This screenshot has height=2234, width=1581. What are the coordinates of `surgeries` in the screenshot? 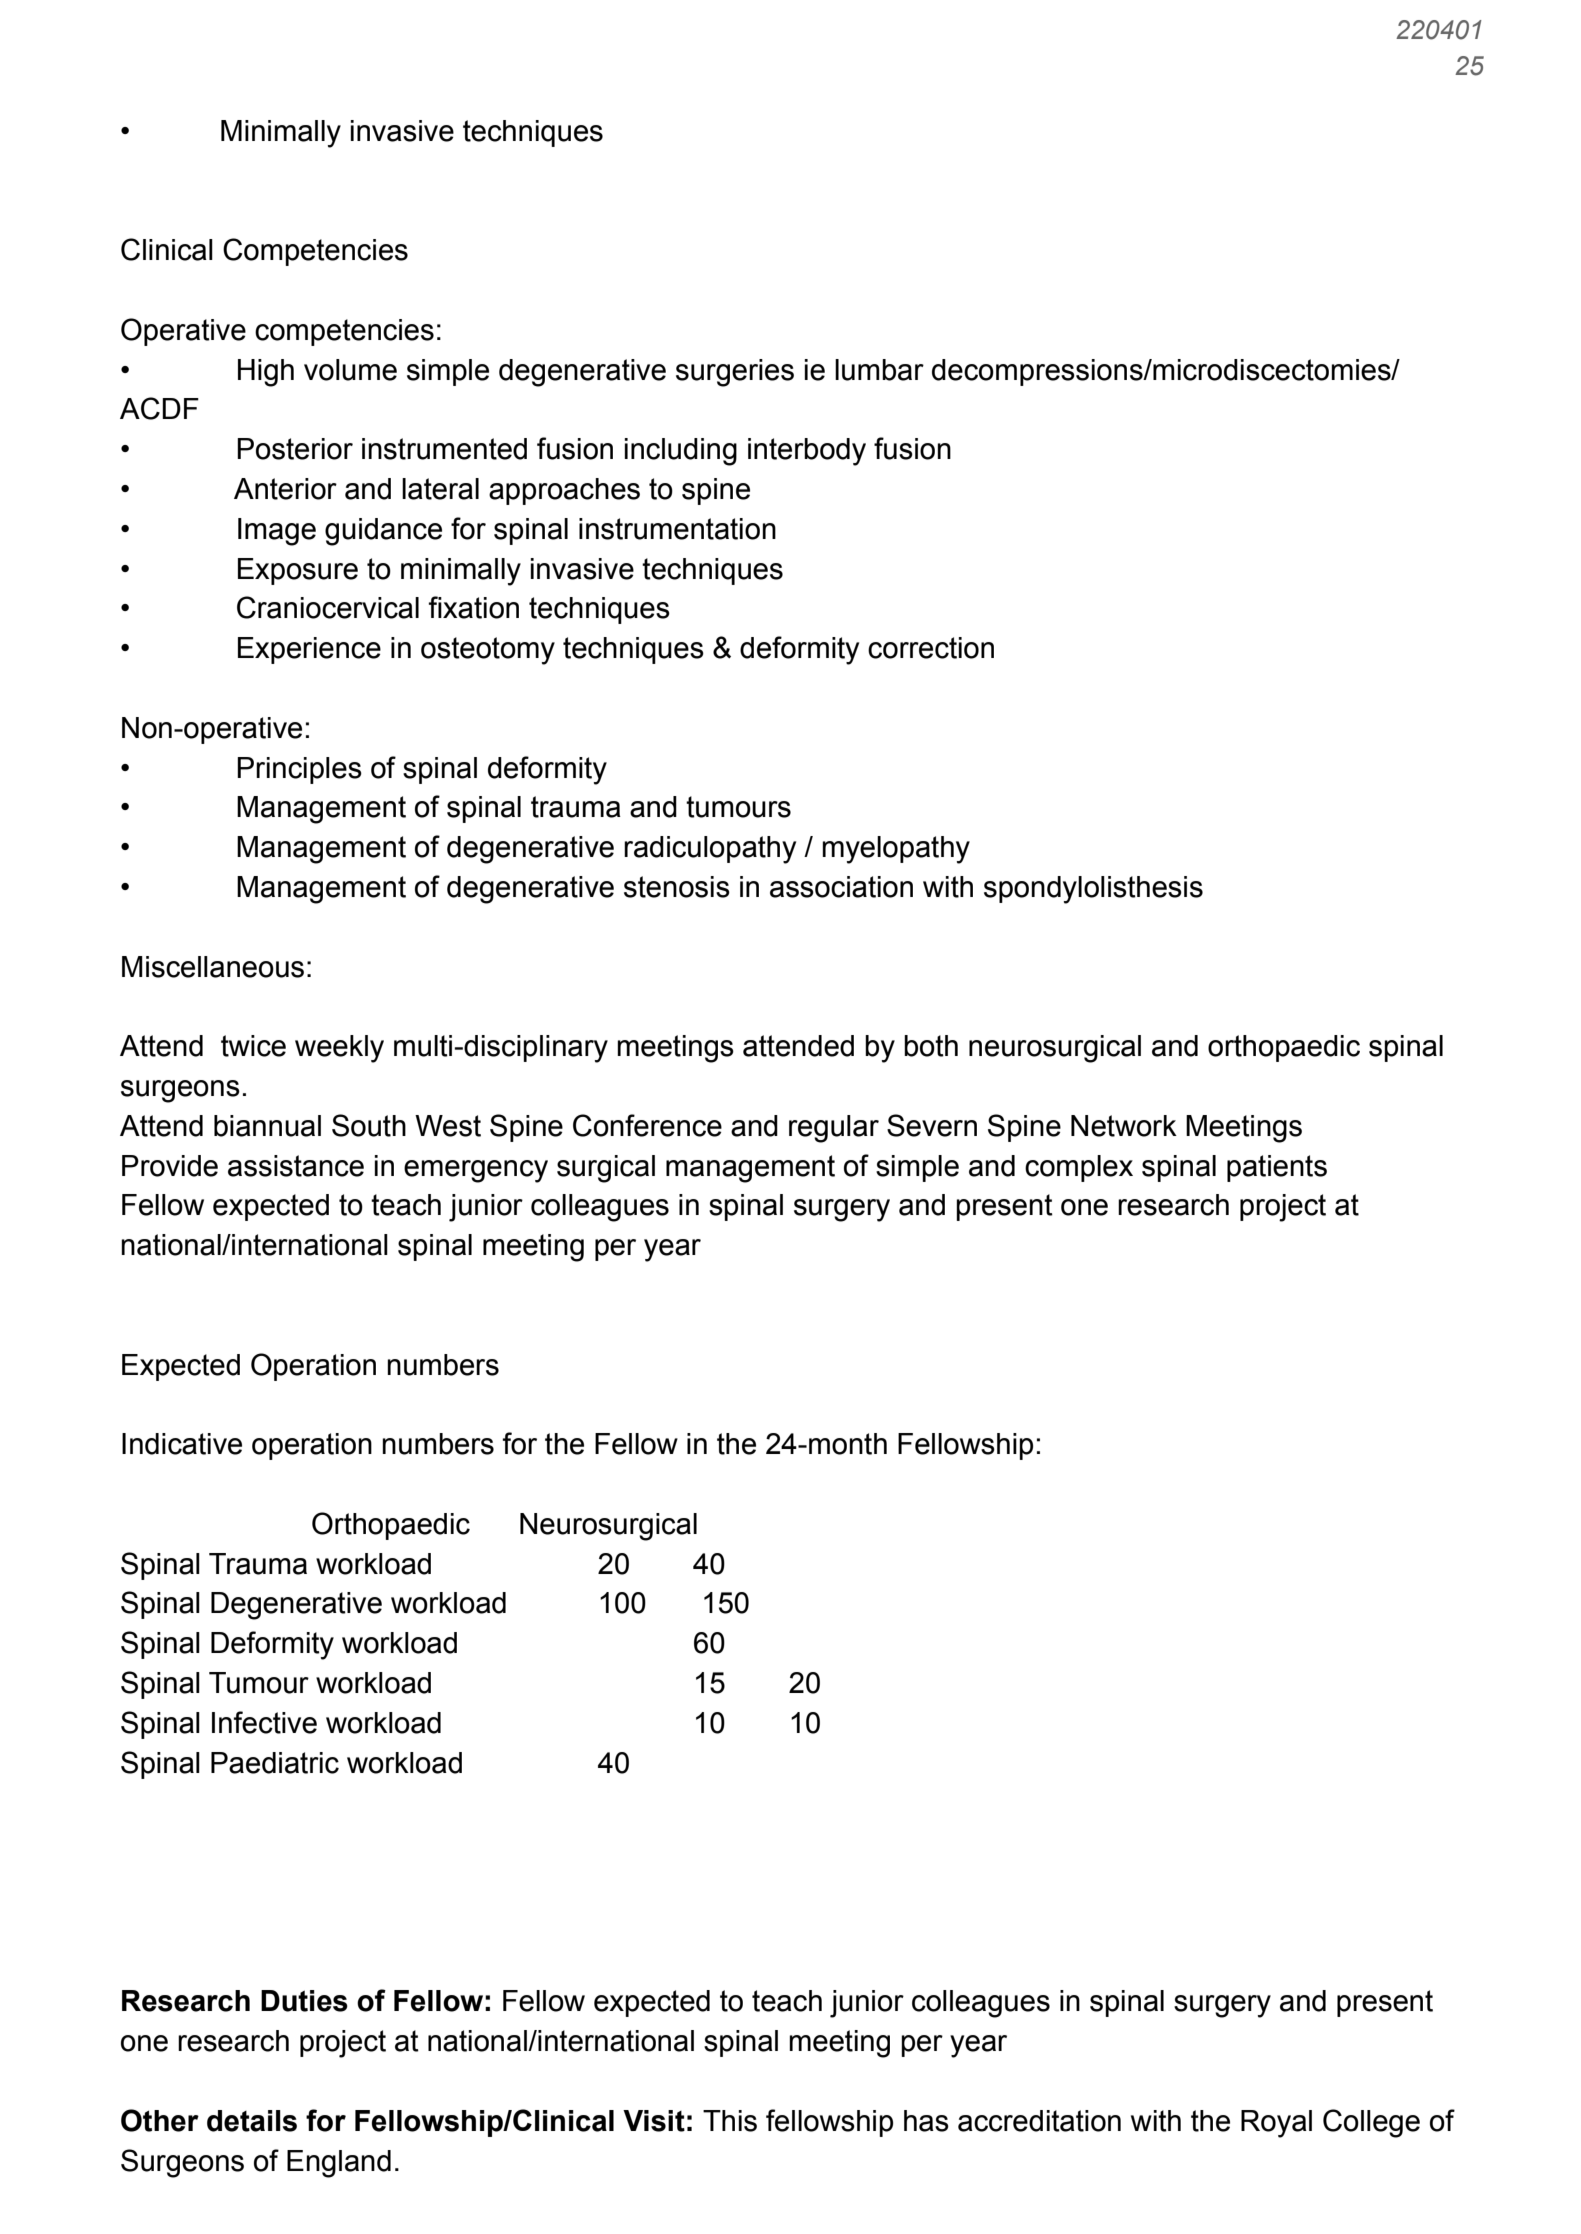 It's located at (735, 373).
